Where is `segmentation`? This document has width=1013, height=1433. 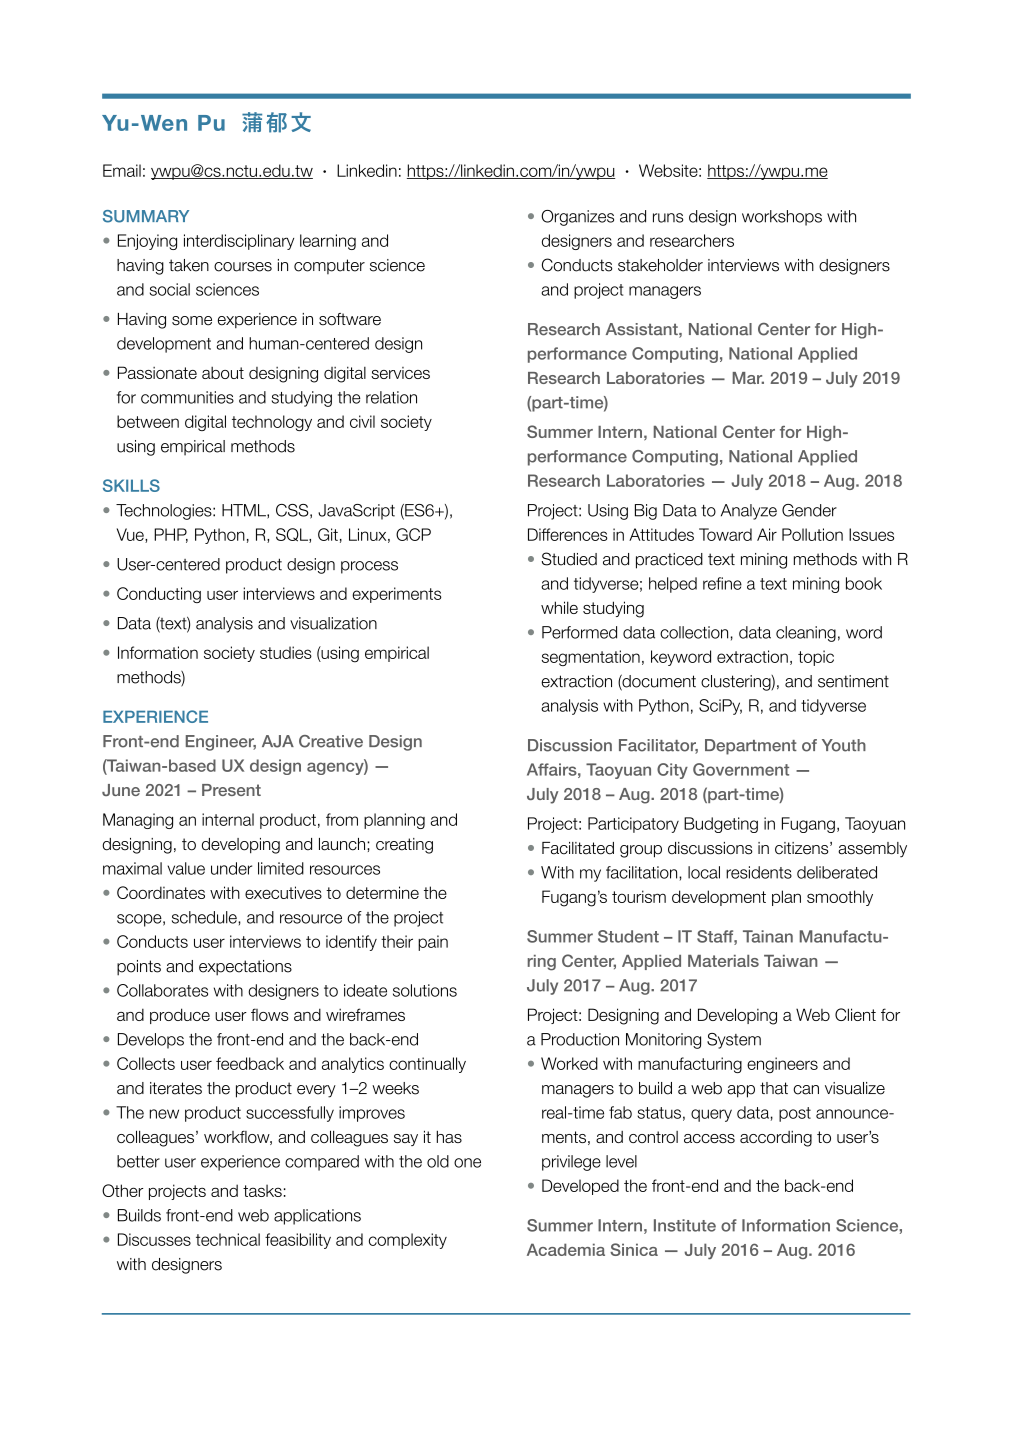
segmentation is located at coordinates (591, 658).
